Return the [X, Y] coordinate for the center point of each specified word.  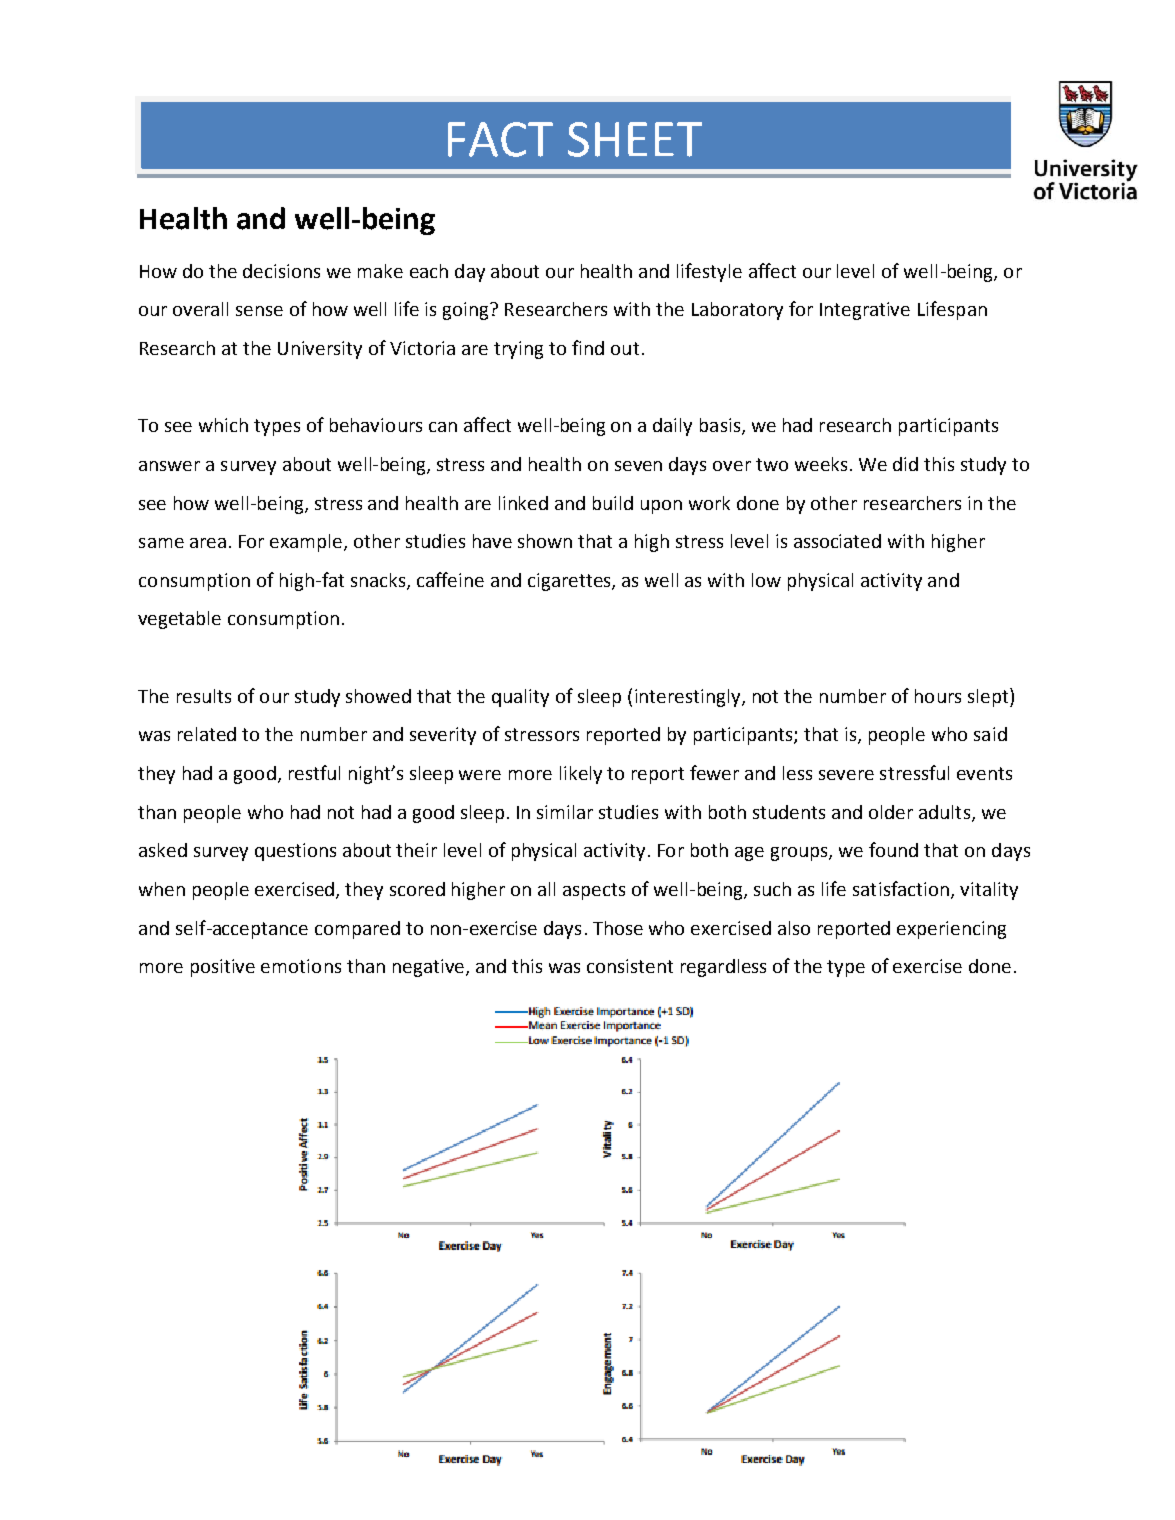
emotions [301, 966]
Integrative [865, 311]
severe [846, 775]
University [320, 350]
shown [545, 541]
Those [618, 928]
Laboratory [737, 311]
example [307, 543]
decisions [281, 271]
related [207, 734]
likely [581, 775]
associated [837, 541]
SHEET [635, 139]
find [588, 347]
